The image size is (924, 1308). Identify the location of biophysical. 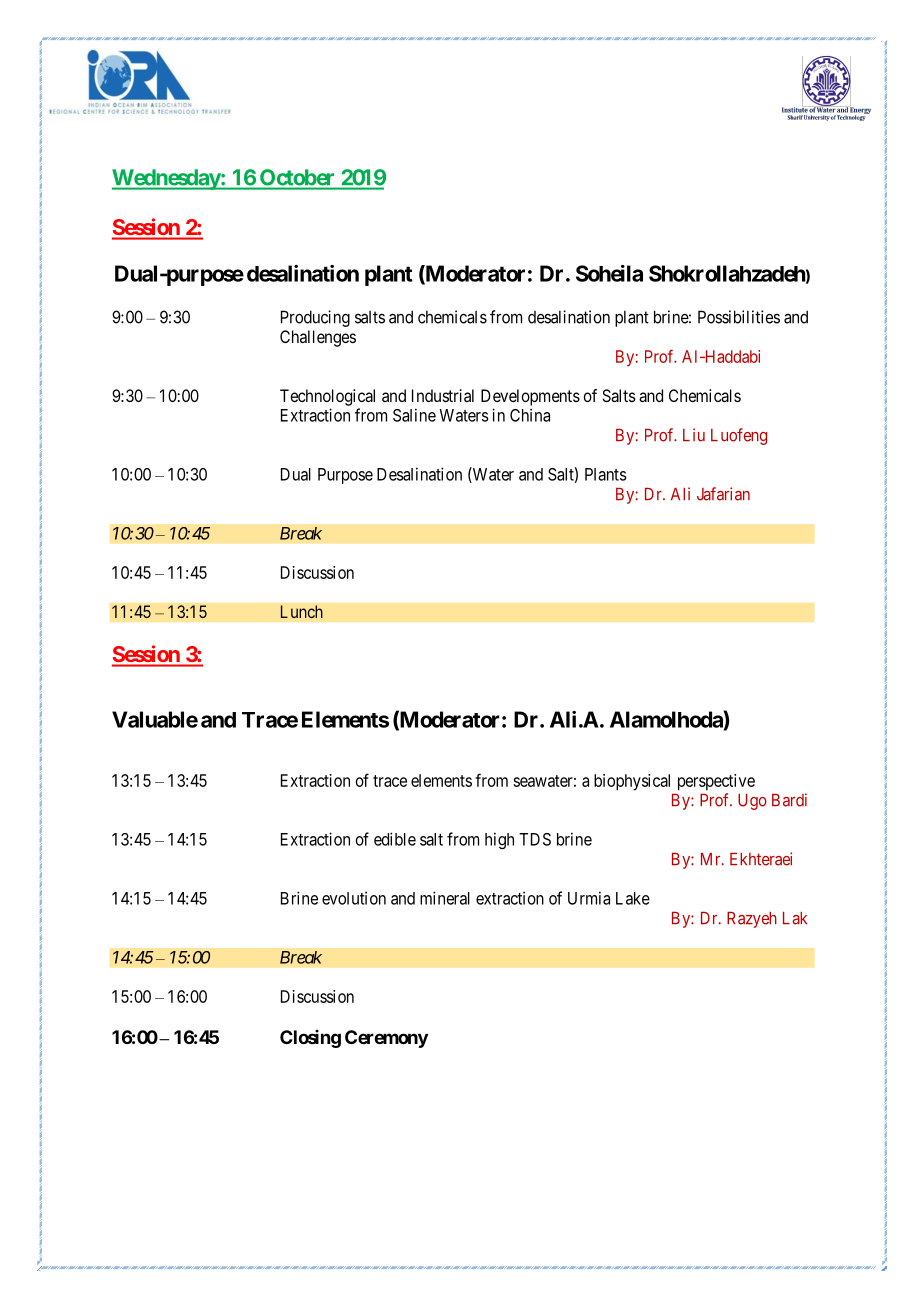
(632, 782).
